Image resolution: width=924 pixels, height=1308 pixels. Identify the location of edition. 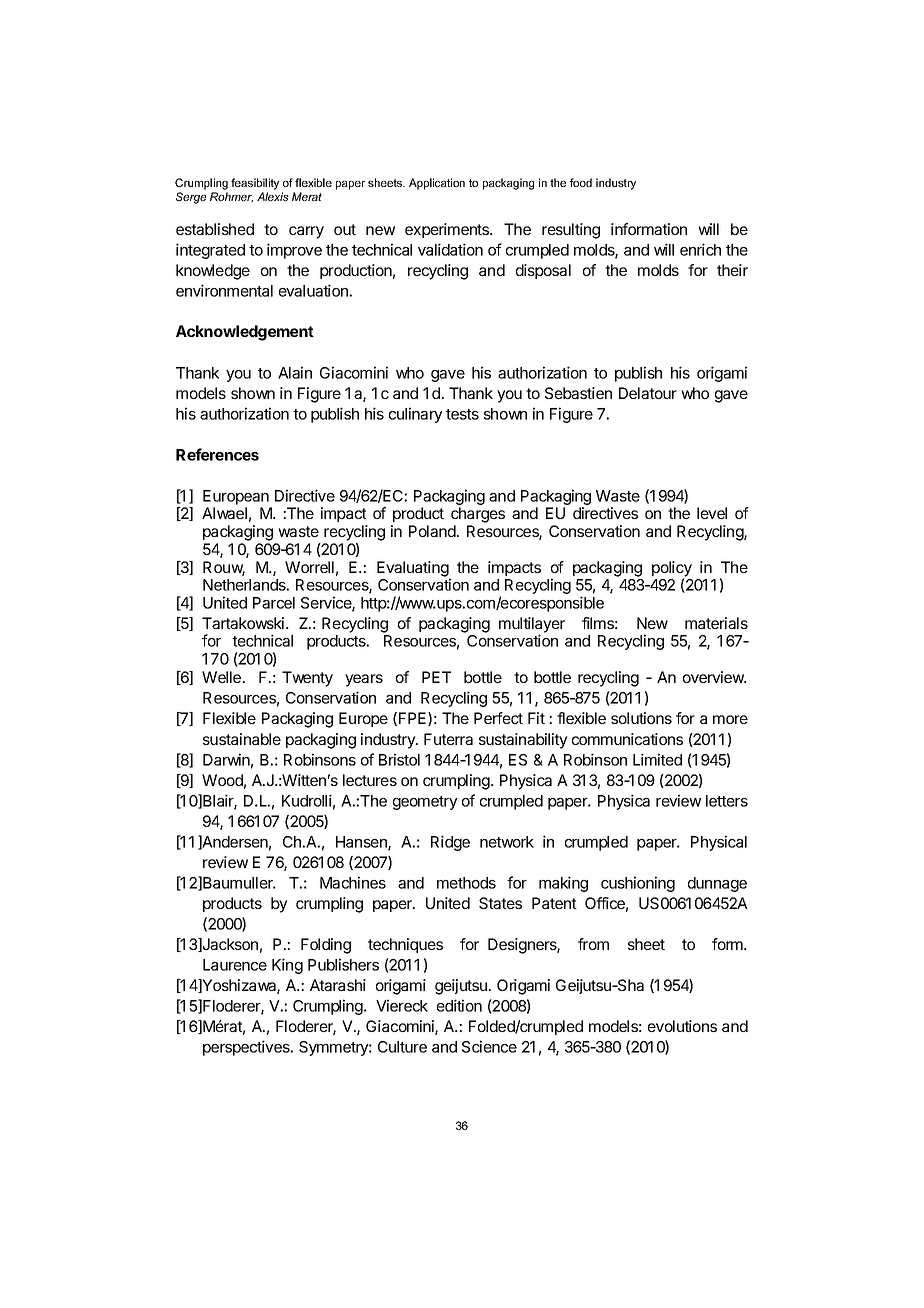
(459, 1005).
